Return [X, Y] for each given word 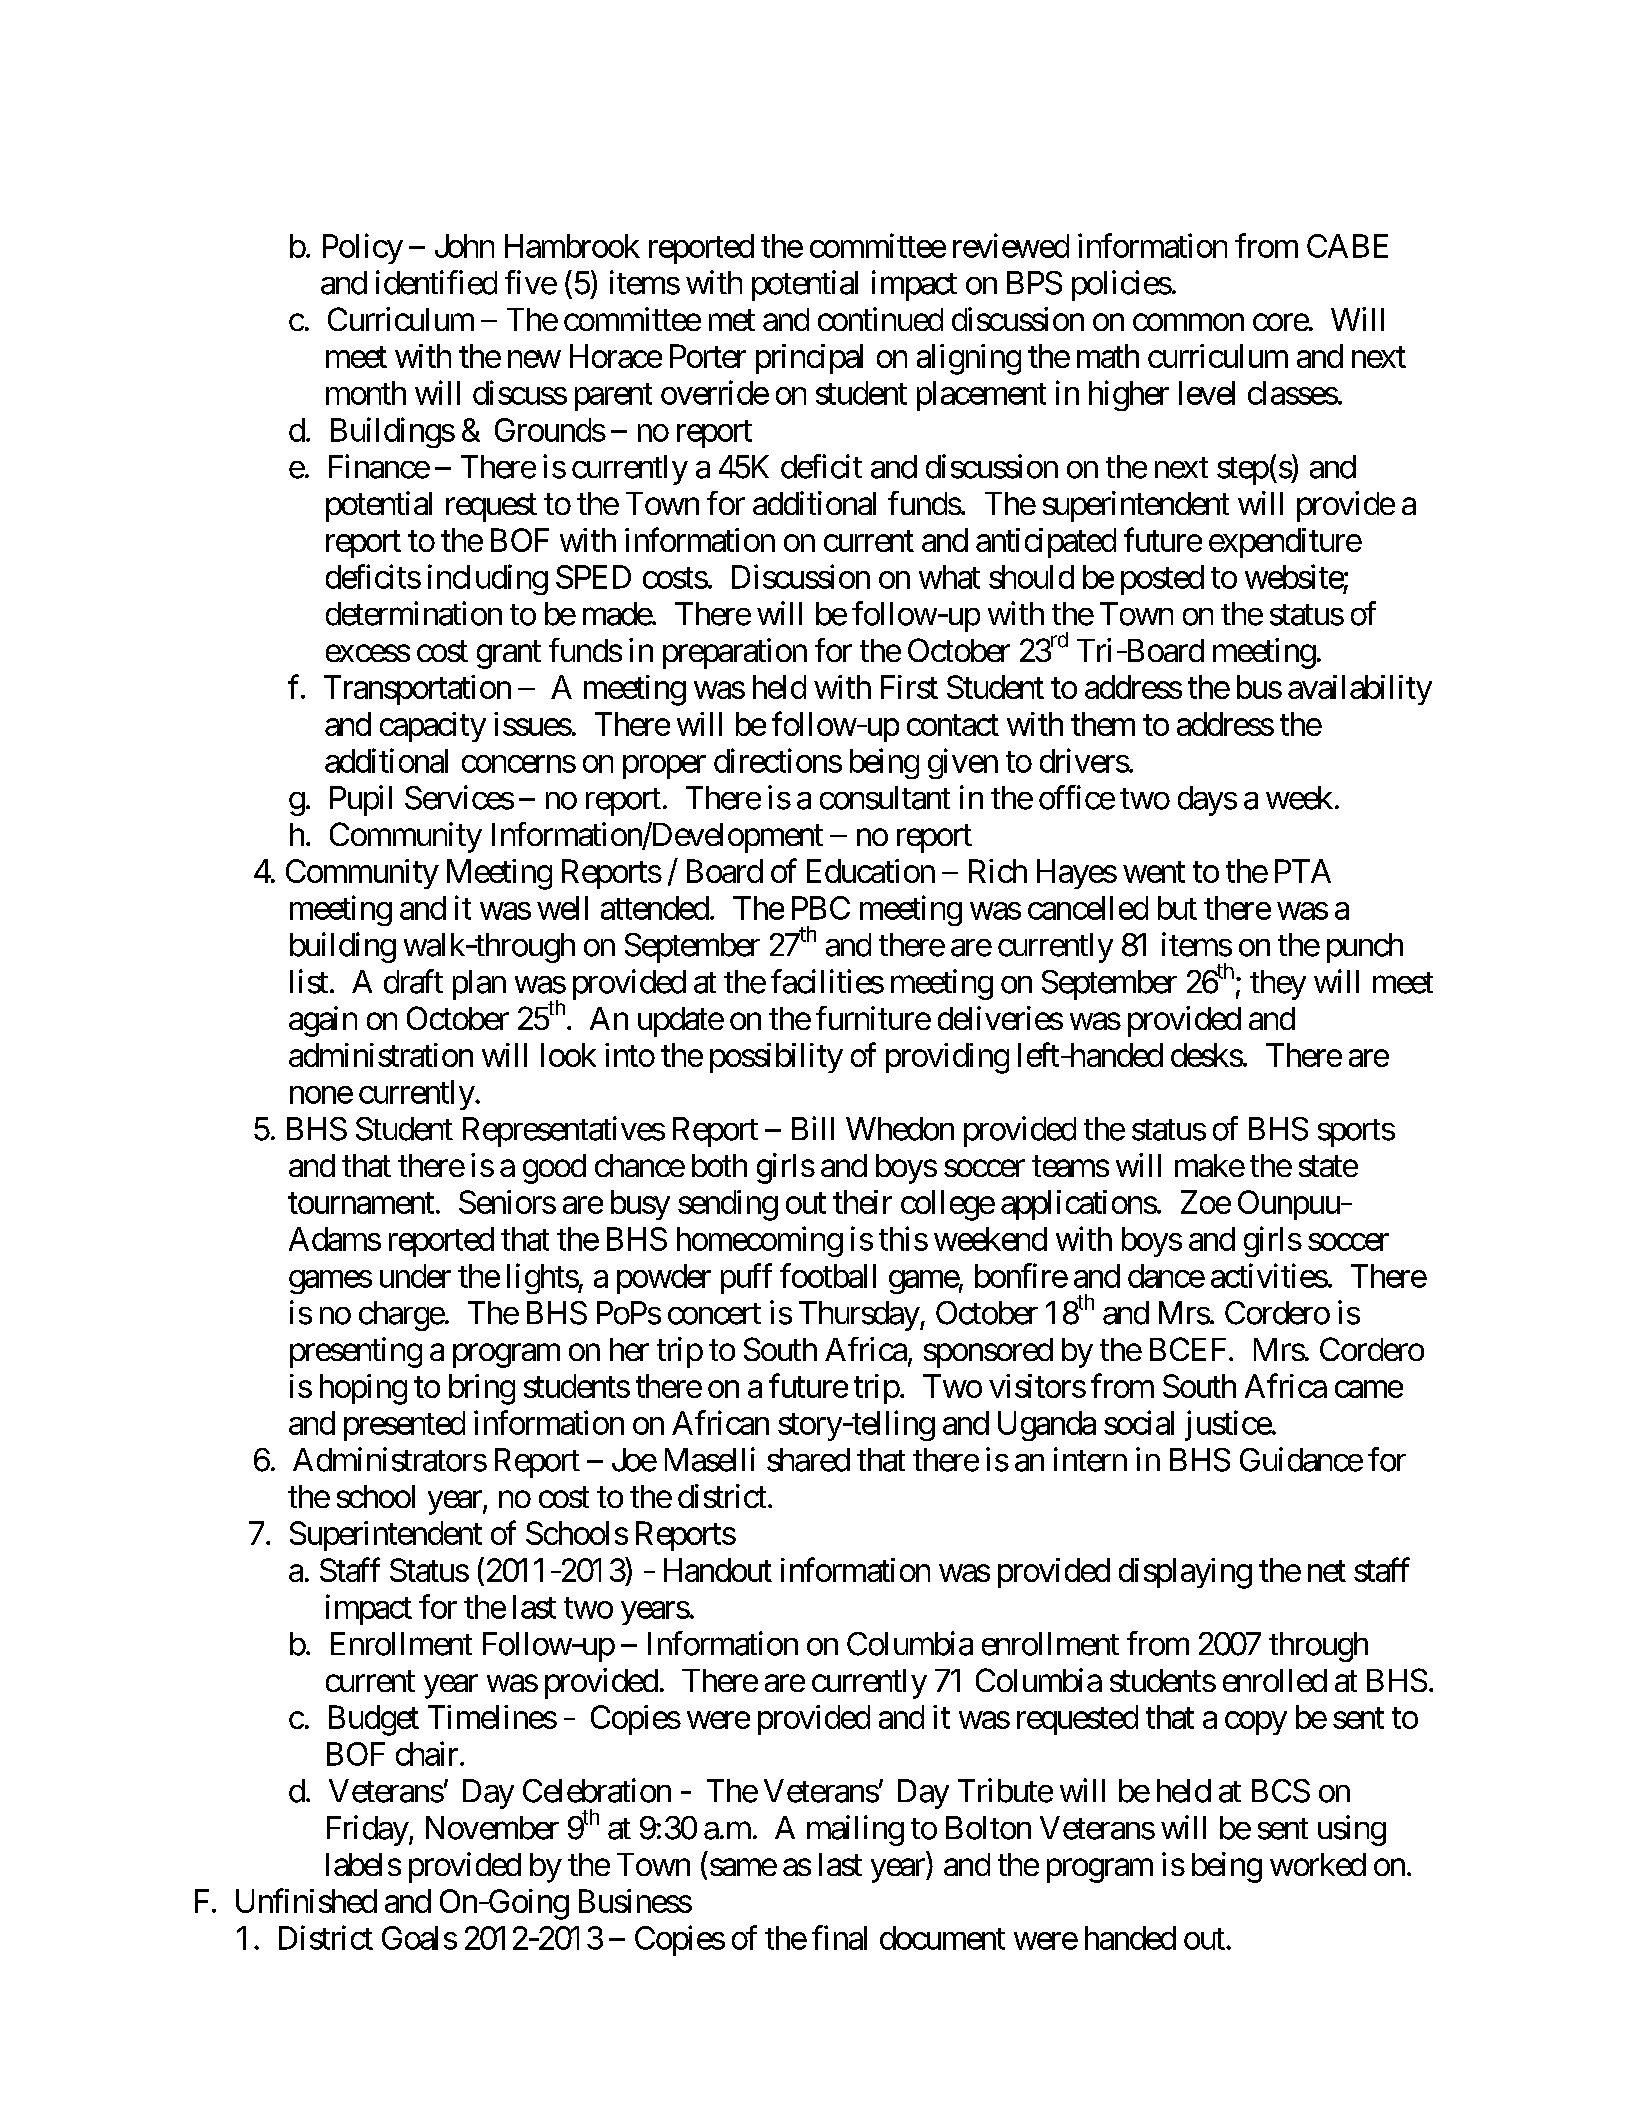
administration [381, 1055]
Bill [813, 1128]
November [492, 1828]
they [1278, 985]
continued [880, 319]
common [1188, 322]
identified [436, 282]
